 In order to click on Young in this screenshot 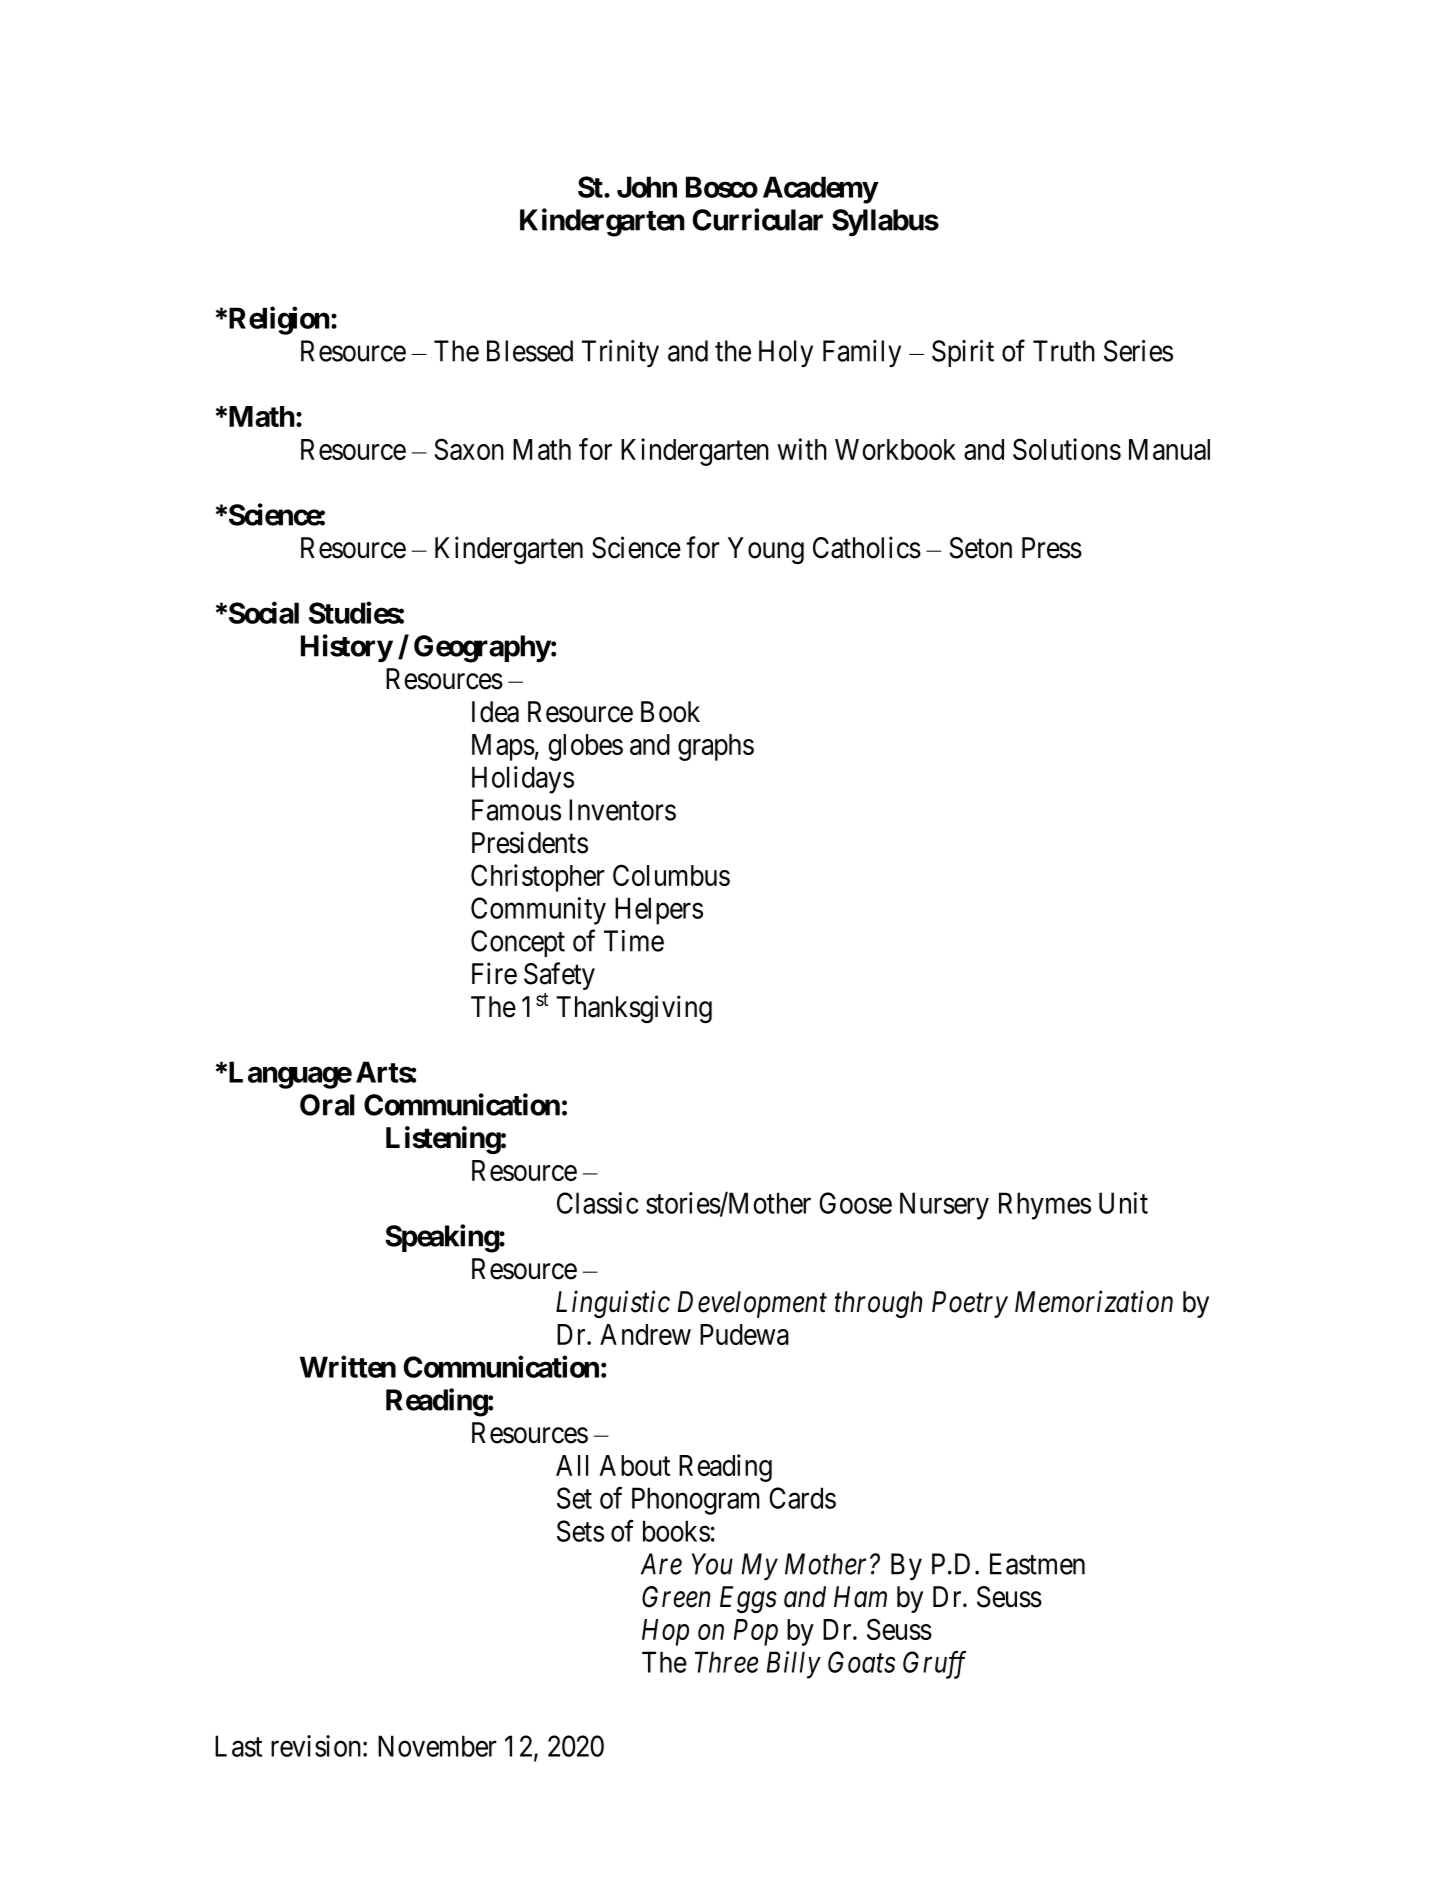, I will do `click(766, 550)`.
